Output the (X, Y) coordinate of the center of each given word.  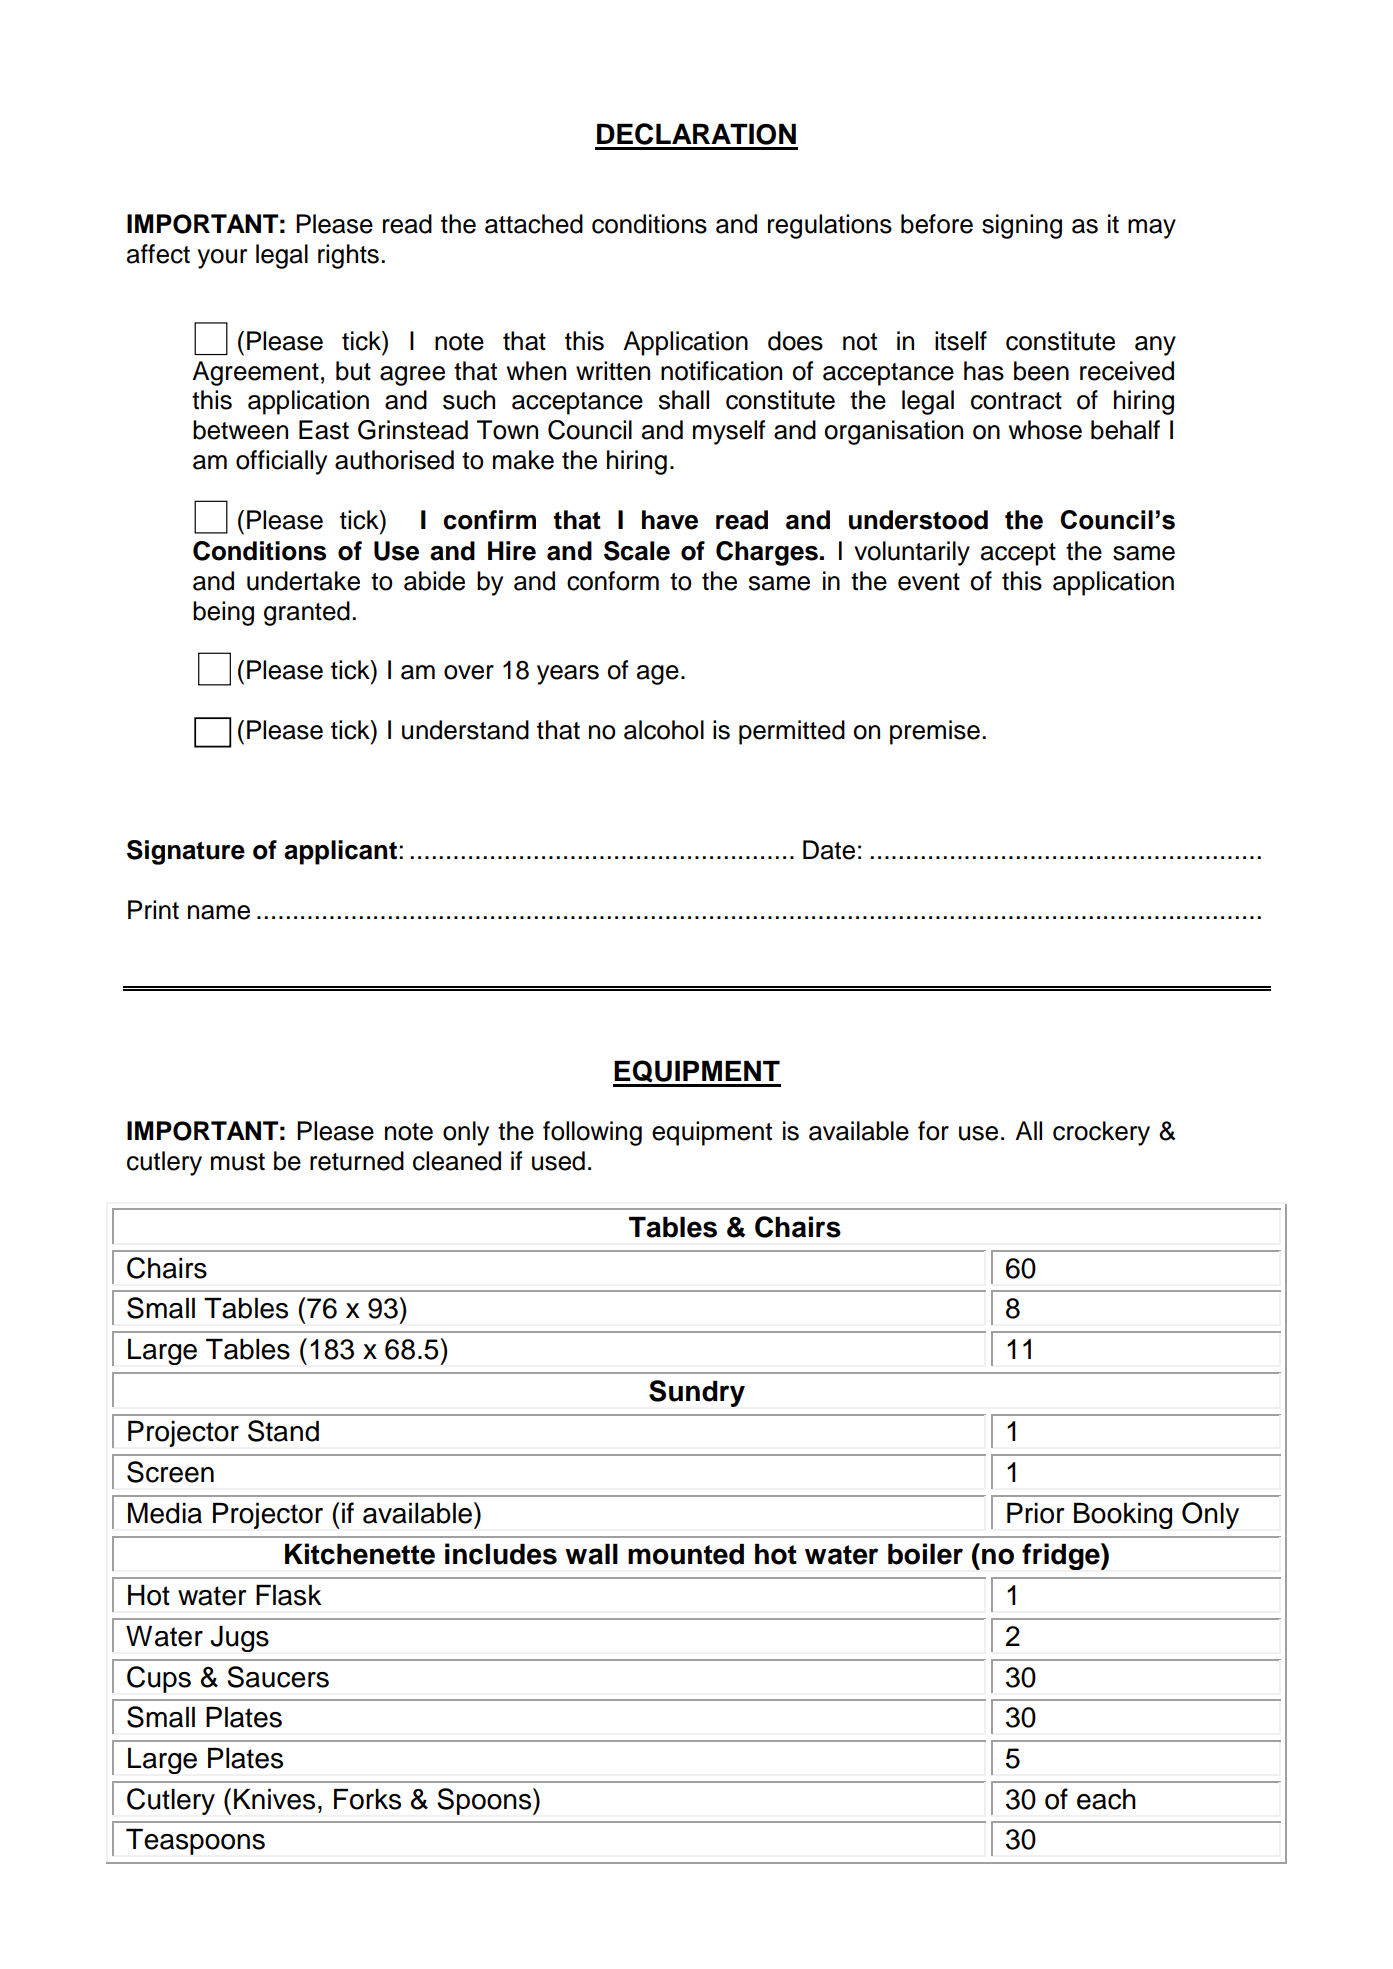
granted (307, 613)
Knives (274, 1799)
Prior (1036, 1513)
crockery (1101, 1133)
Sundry (697, 1393)
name (219, 912)
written (613, 371)
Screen (170, 1472)
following (592, 1133)
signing (1022, 226)
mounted (686, 1554)
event (929, 582)
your (222, 259)
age (658, 675)
